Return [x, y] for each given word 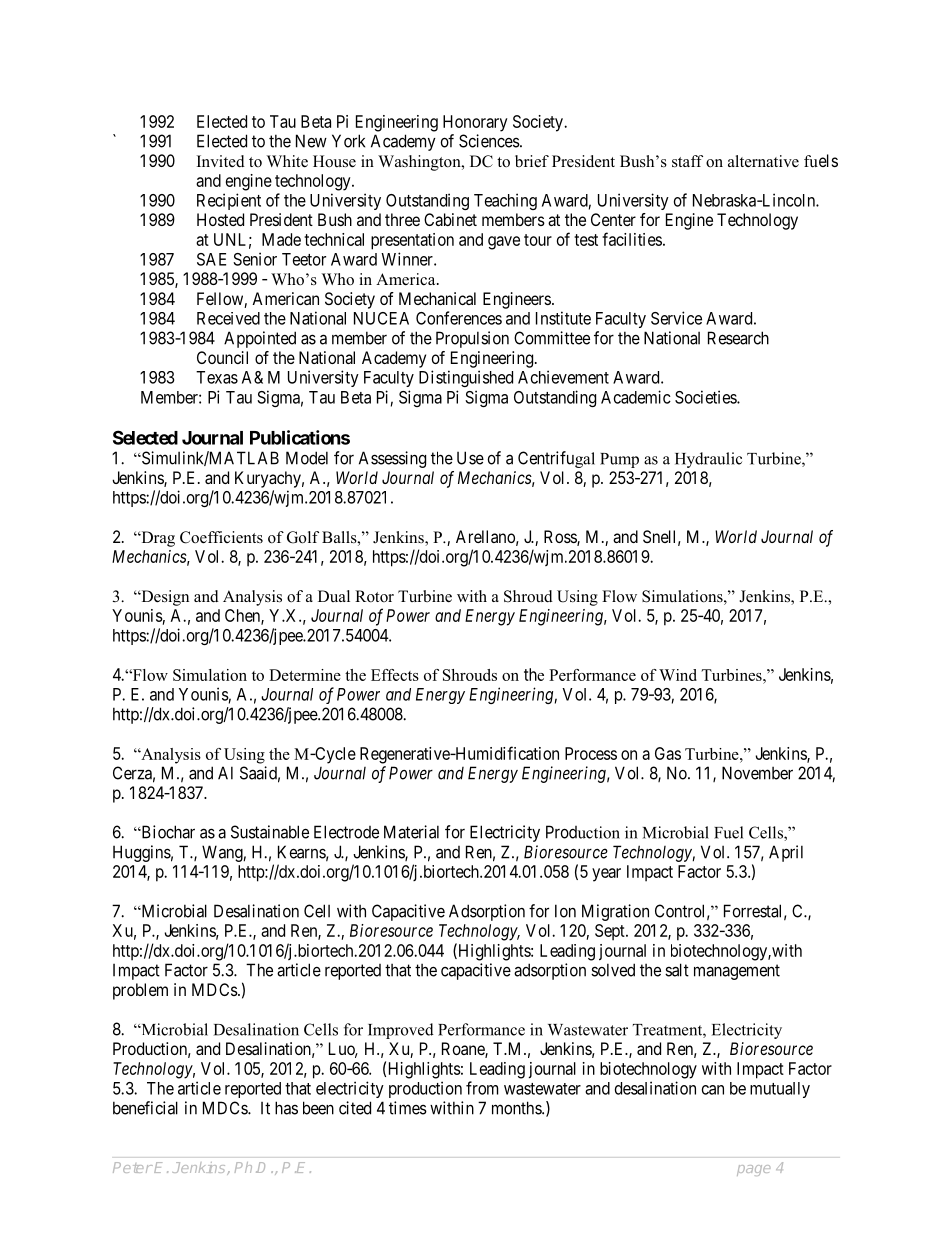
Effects [395, 675]
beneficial [145, 1108]
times [408, 1108]
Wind [678, 675]
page [753, 1170]
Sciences [489, 141]
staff [687, 161]
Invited [221, 161]
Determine [305, 675]
